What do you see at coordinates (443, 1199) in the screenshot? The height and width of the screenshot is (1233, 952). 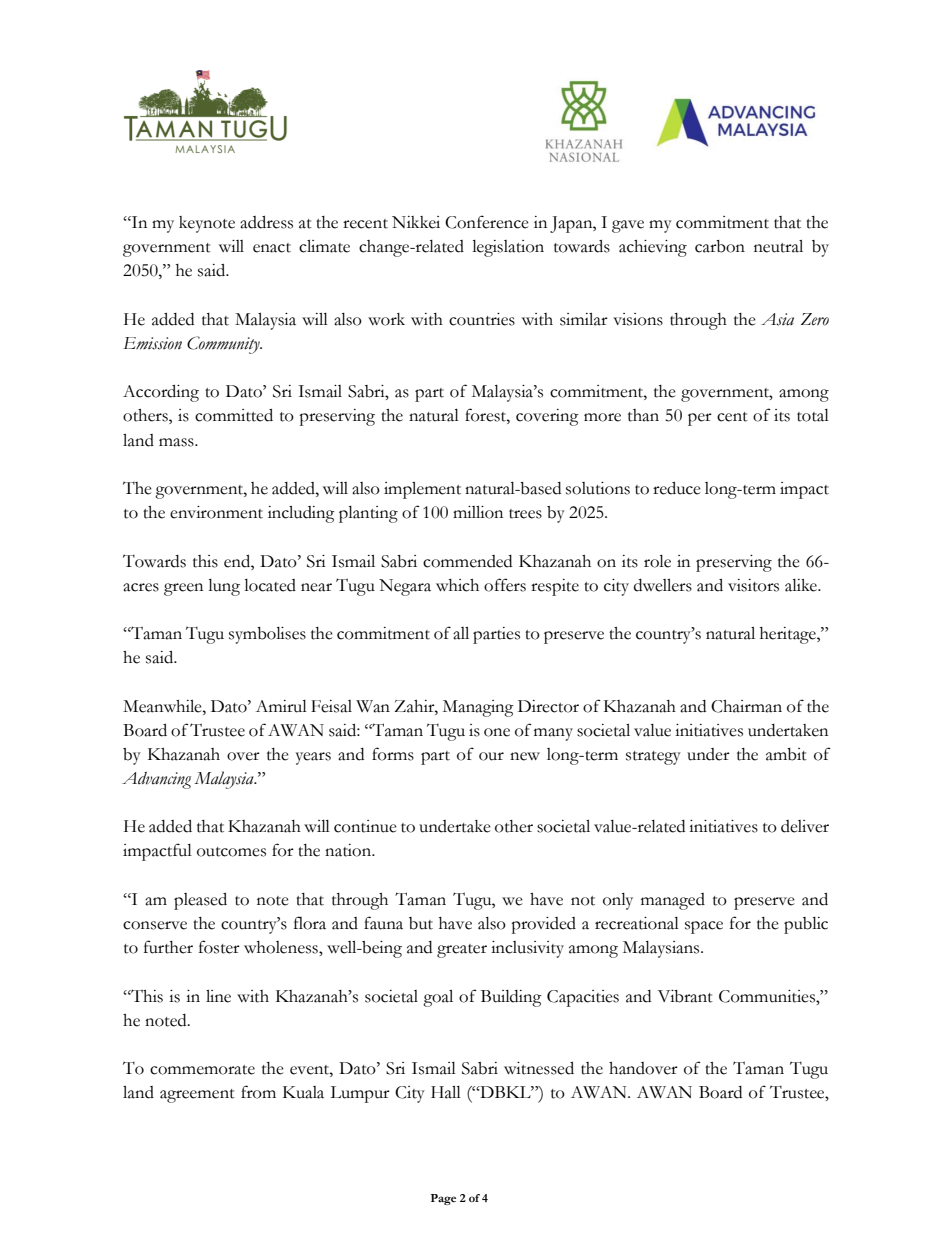 I see `Page` at bounding box center [443, 1199].
